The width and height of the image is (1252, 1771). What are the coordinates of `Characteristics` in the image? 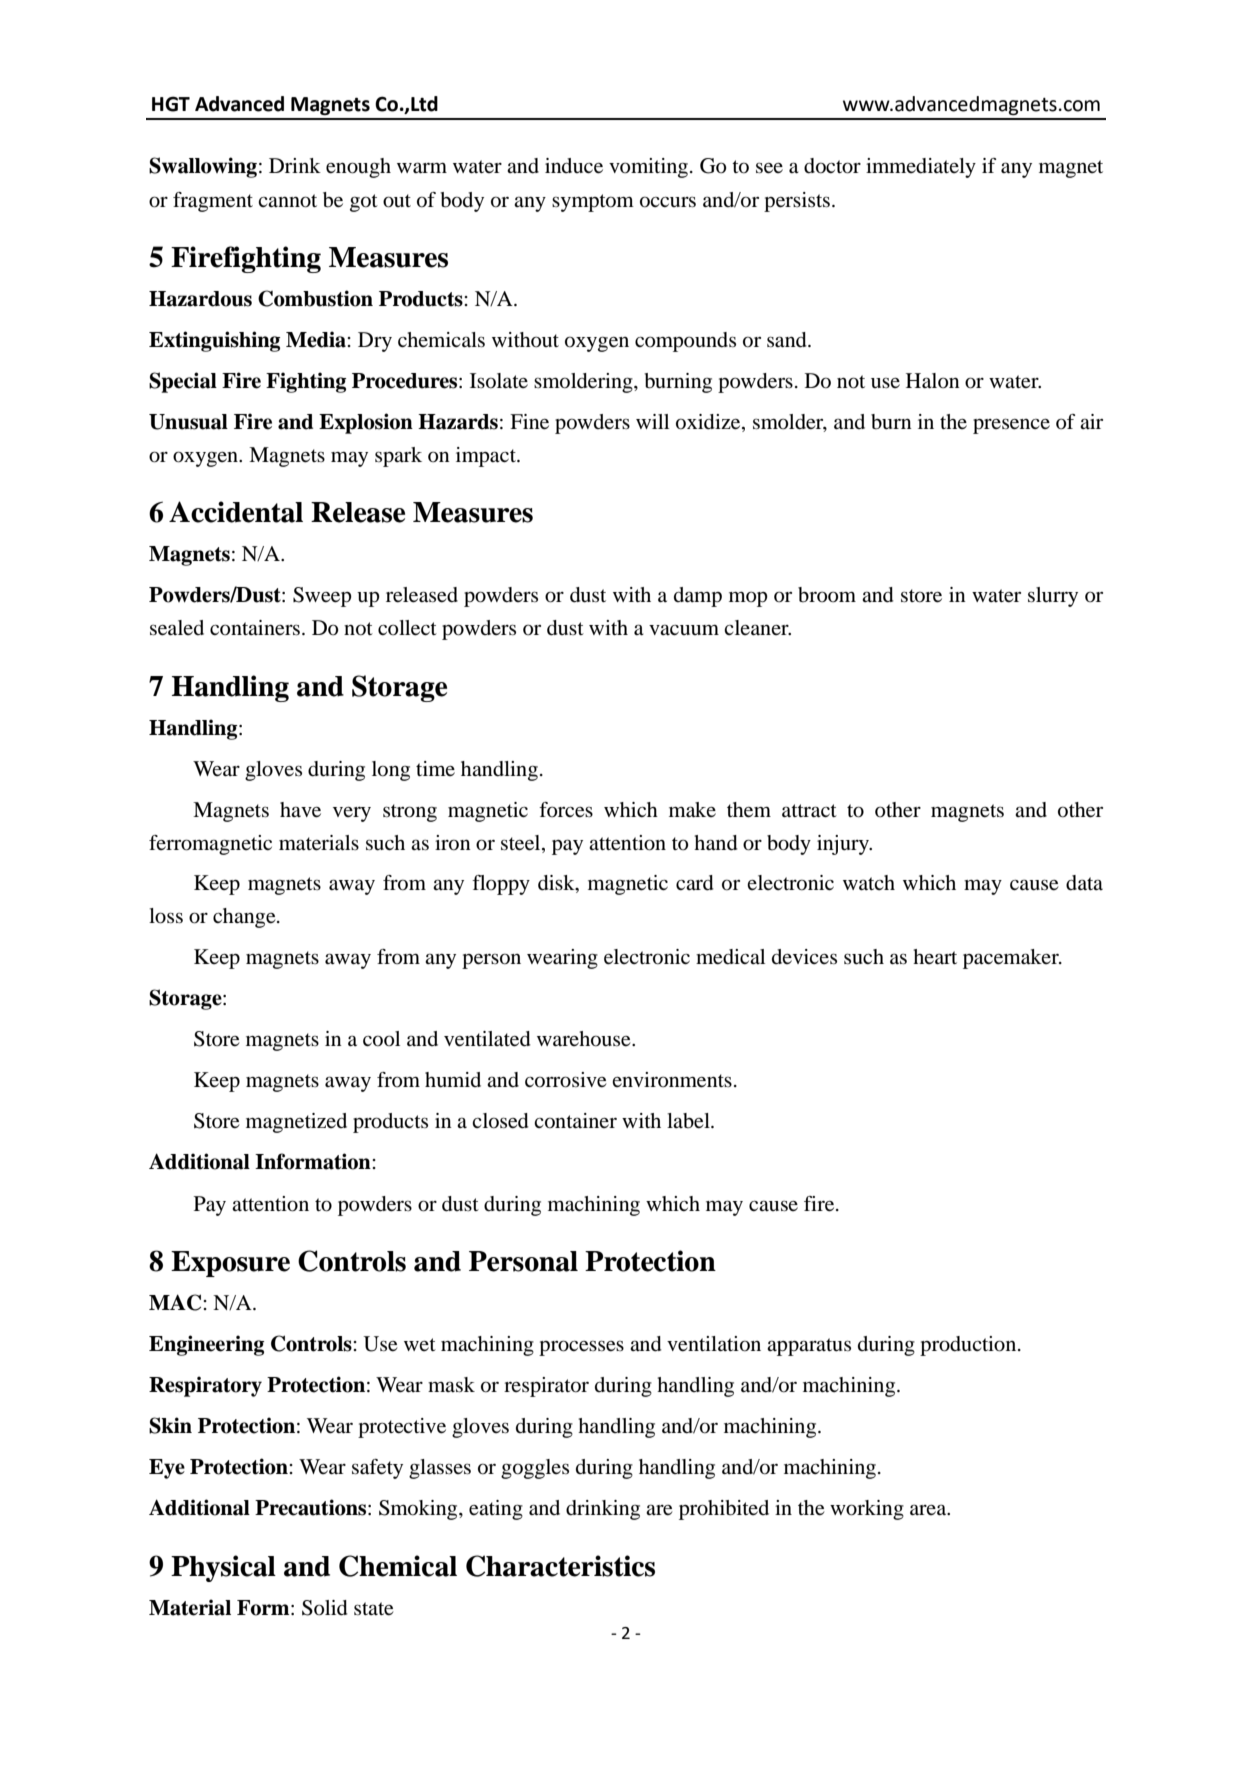 It's located at (560, 1566).
